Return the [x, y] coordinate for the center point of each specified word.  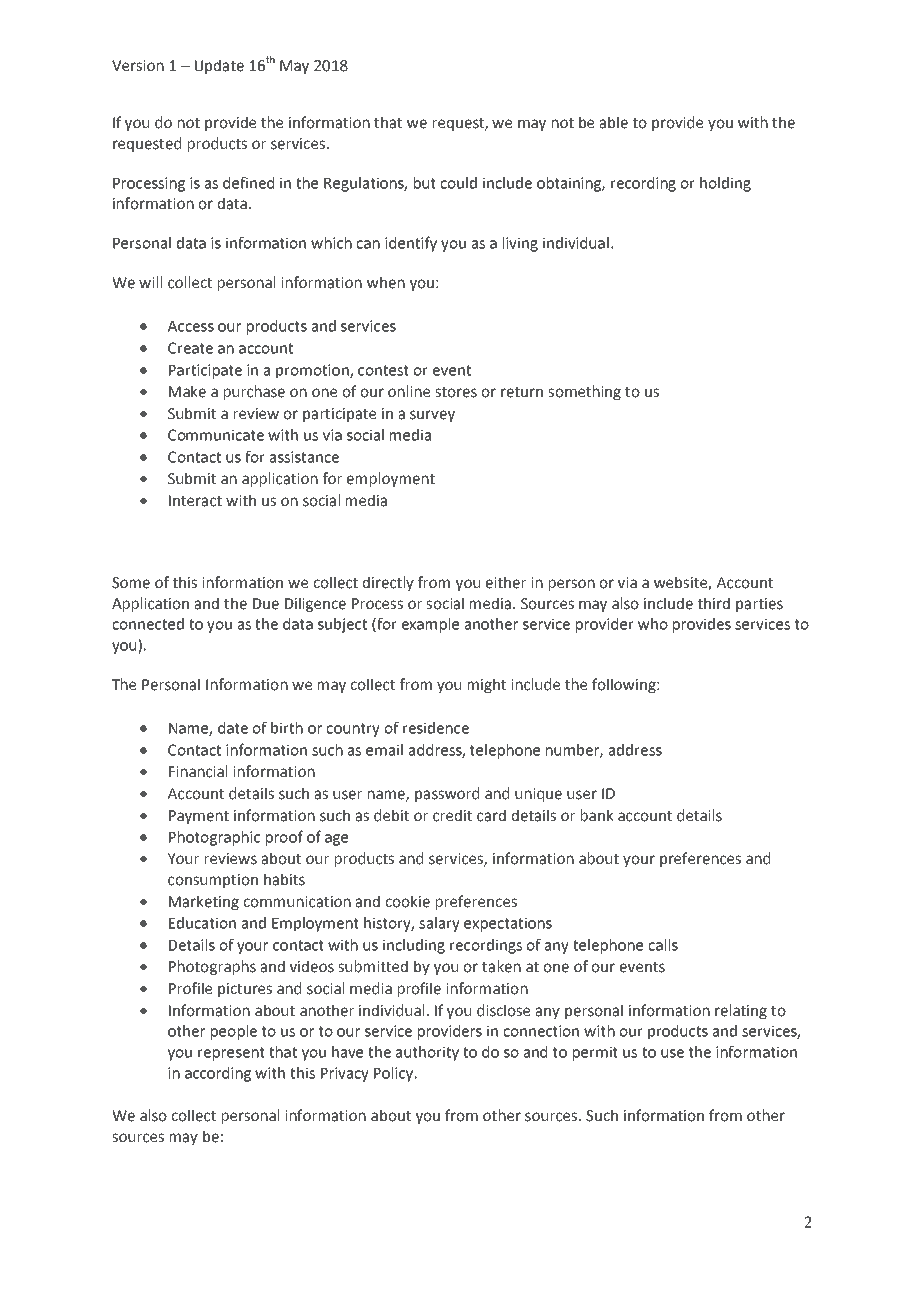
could [458, 183]
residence [436, 728]
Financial [198, 771]
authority [427, 1053]
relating [741, 1011]
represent [231, 1054]
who [653, 624]
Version [138, 66]
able [614, 122]
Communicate [216, 435]
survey [432, 416]
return [522, 392]
